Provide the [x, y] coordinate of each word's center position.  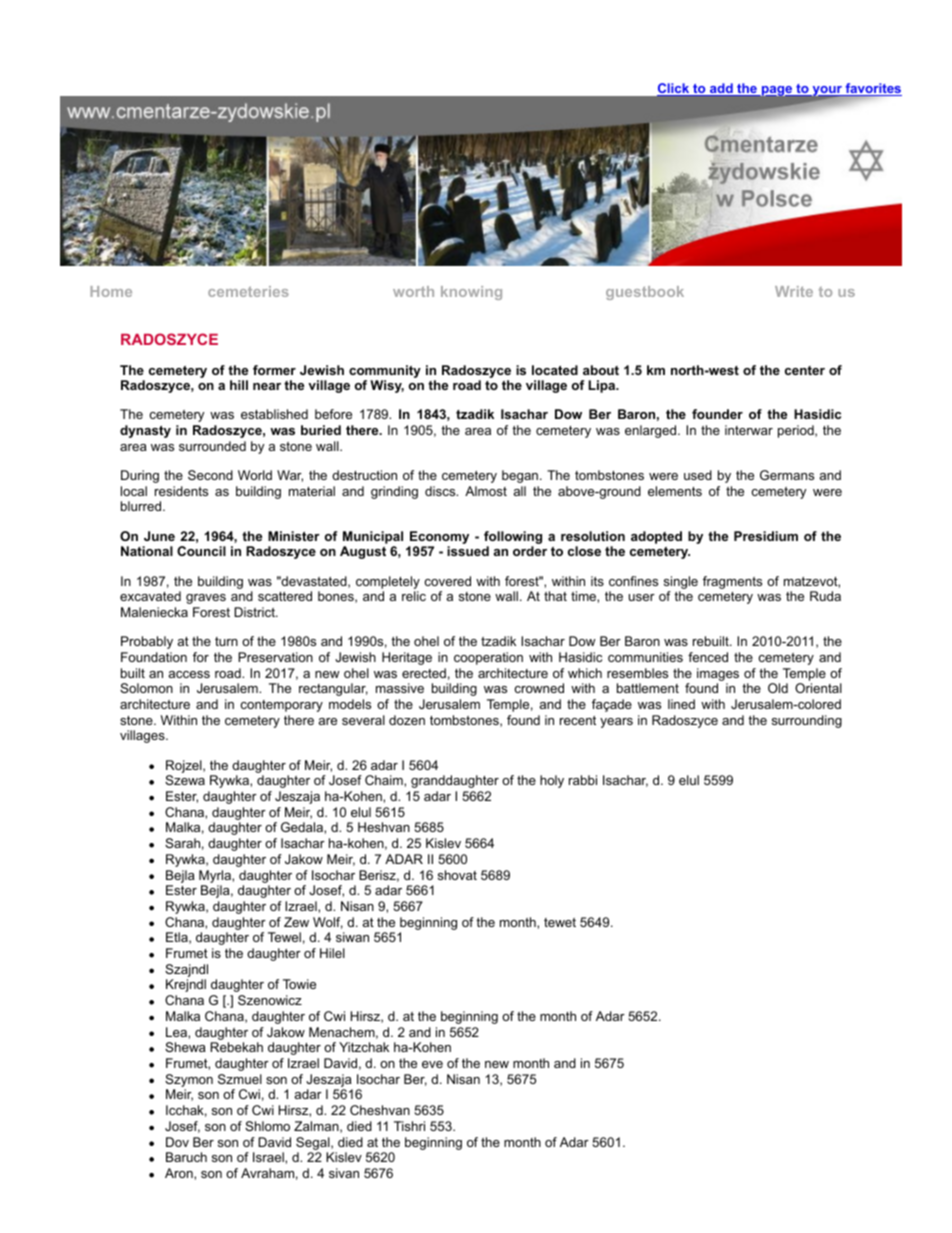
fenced [708, 657]
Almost [486, 491]
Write [794, 291]
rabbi [583, 780]
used [698, 475]
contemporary [281, 706]
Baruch [186, 1157]
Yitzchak [364, 1047]
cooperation [488, 658]
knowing [471, 293]
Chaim [385, 780]
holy [552, 781]
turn [226, 641]
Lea [177, 1032]
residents [181, 491]
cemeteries [248, 291]
